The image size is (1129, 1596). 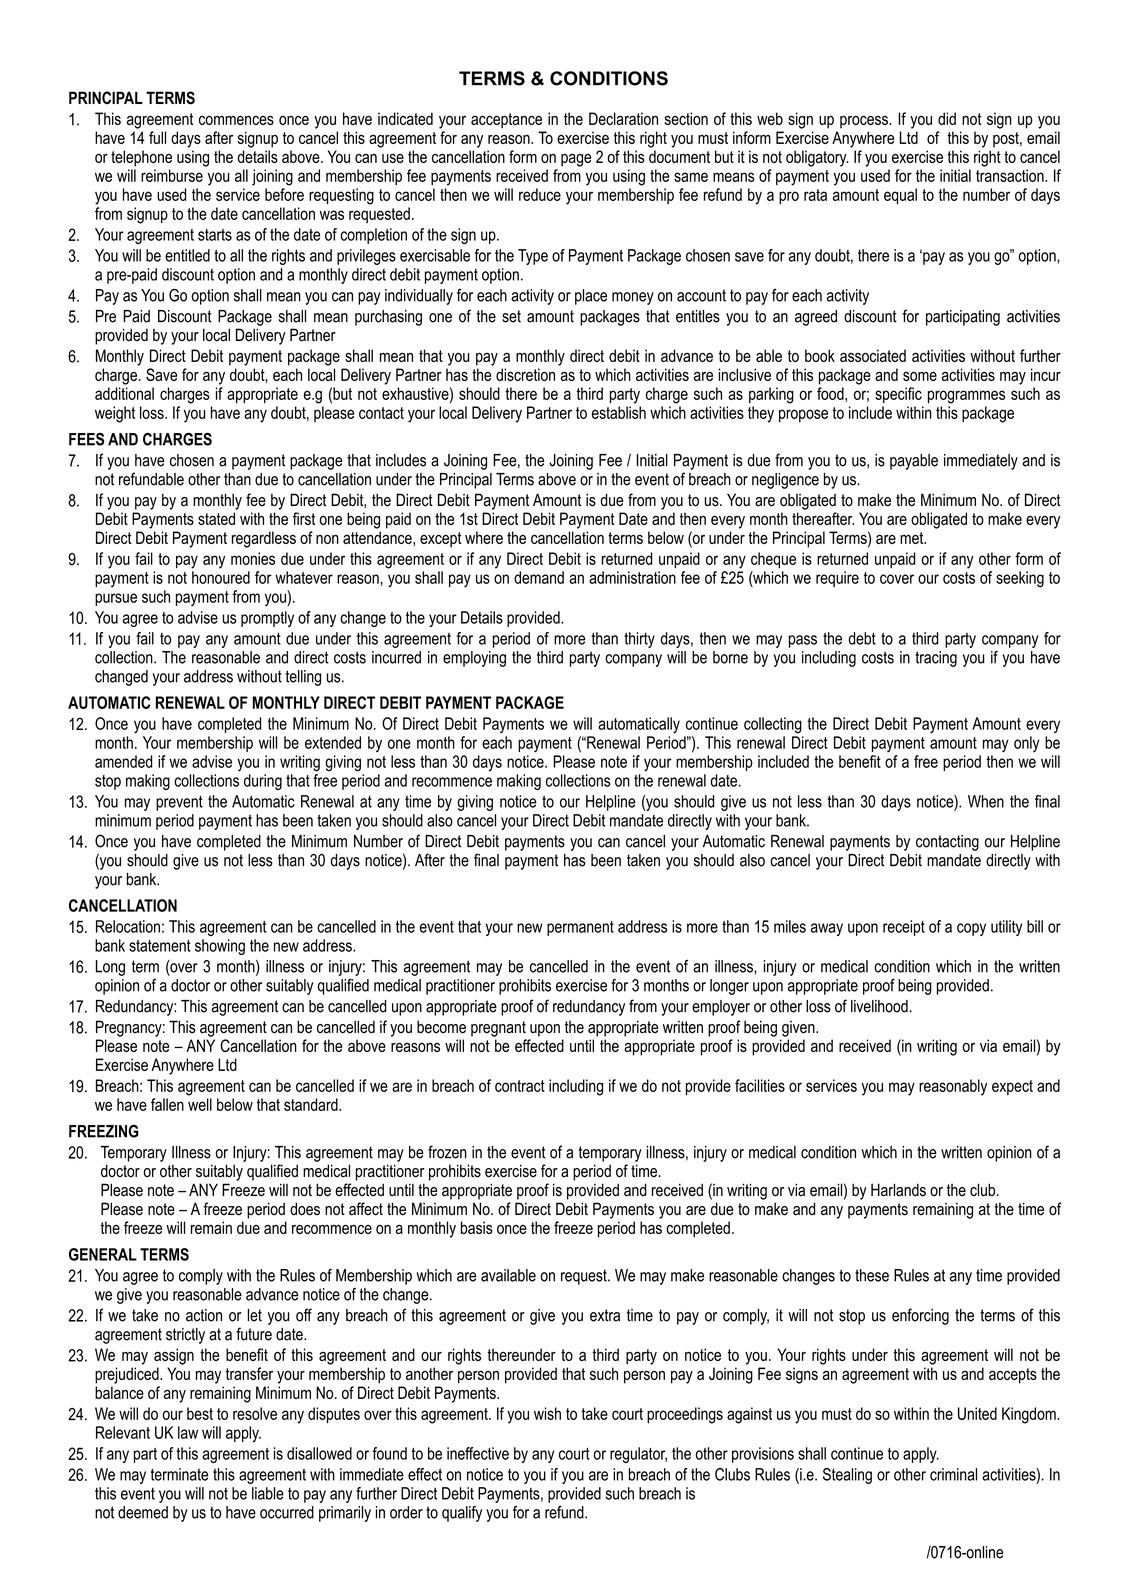 I want to click on during, so click(x=263, y=782).
